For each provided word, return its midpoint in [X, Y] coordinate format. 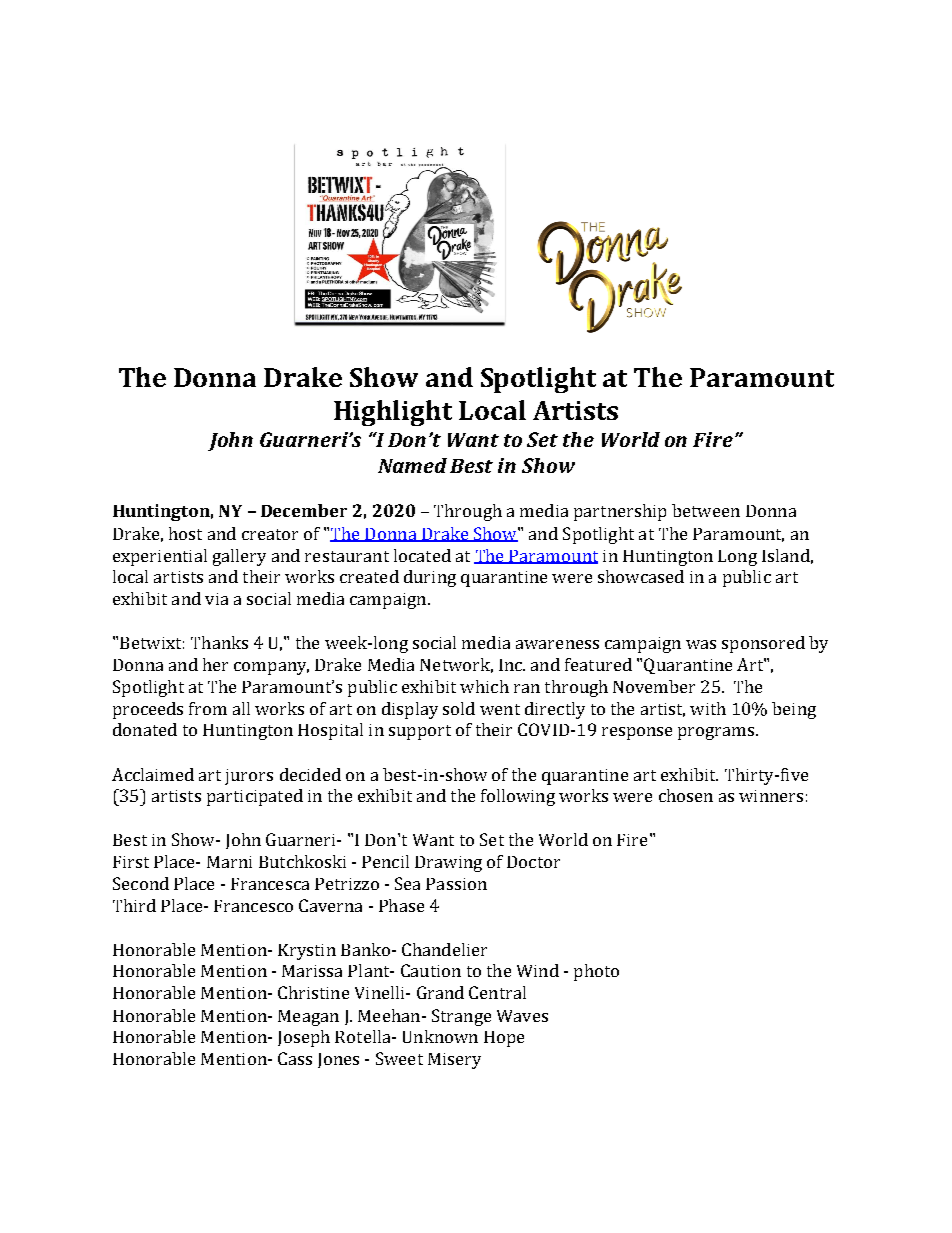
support [420, 732]
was [701, 644]
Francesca [270, 884]
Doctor [533, 862]
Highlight [393, 413]
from [208, 708]
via [216, 599]
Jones [338, 1060]
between [706, 510]
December [304, 510]
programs [717, 733]
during [430, 578]
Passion [456, 884]
